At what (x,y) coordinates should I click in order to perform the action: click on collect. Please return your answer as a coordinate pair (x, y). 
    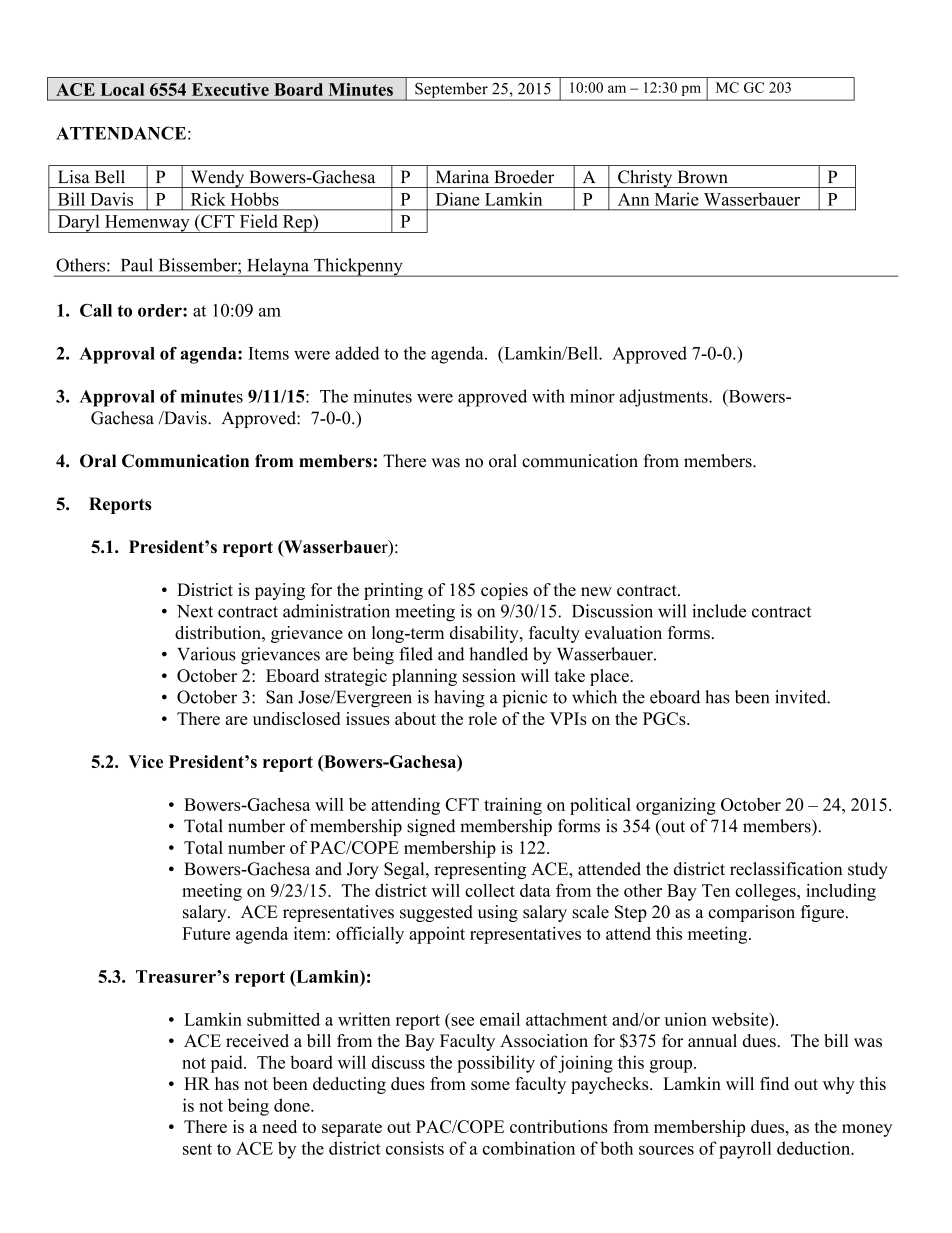
    Looking at the image, I should click on (490, 890).
